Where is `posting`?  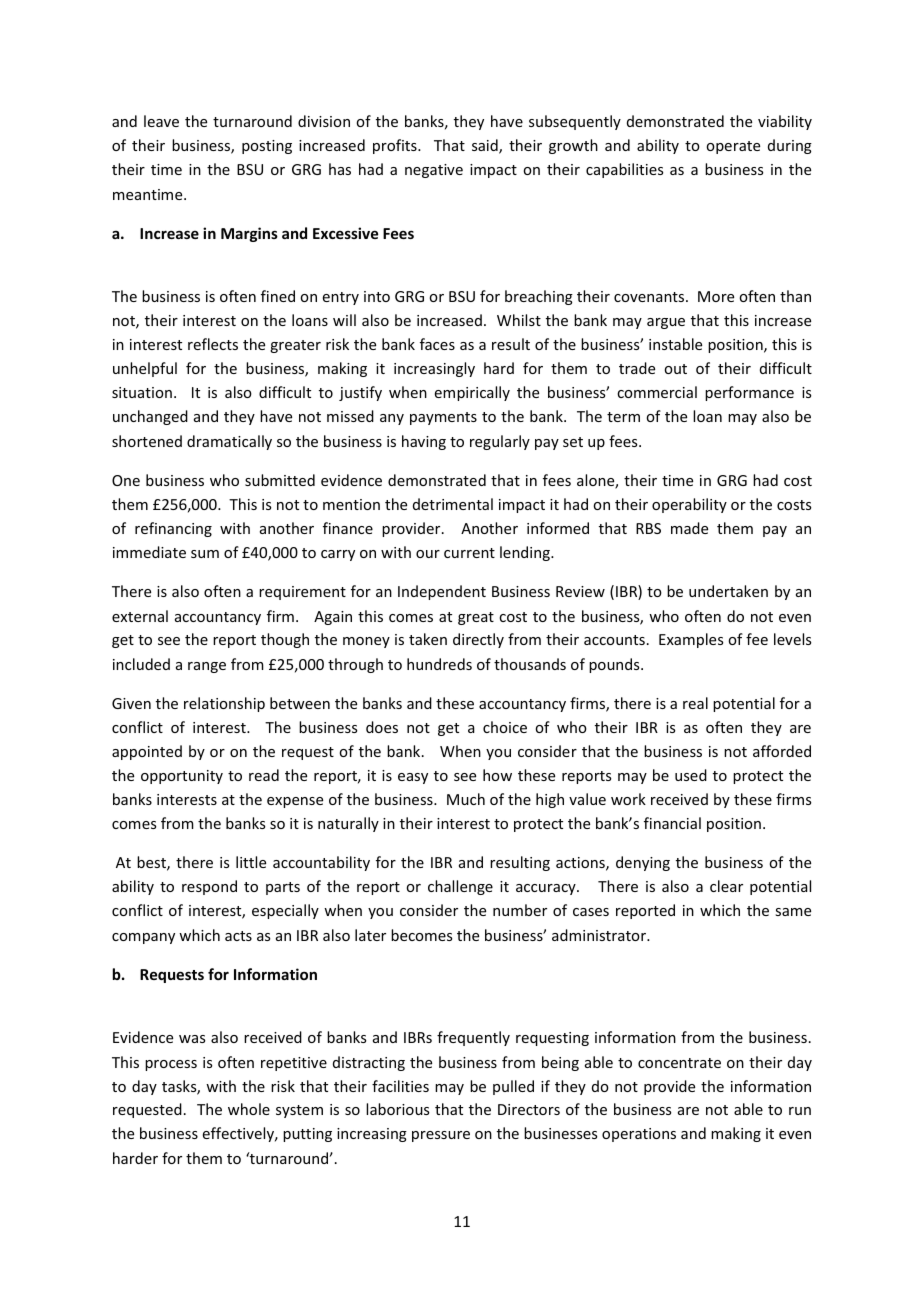
posting is located at coordinates (267, 147).
